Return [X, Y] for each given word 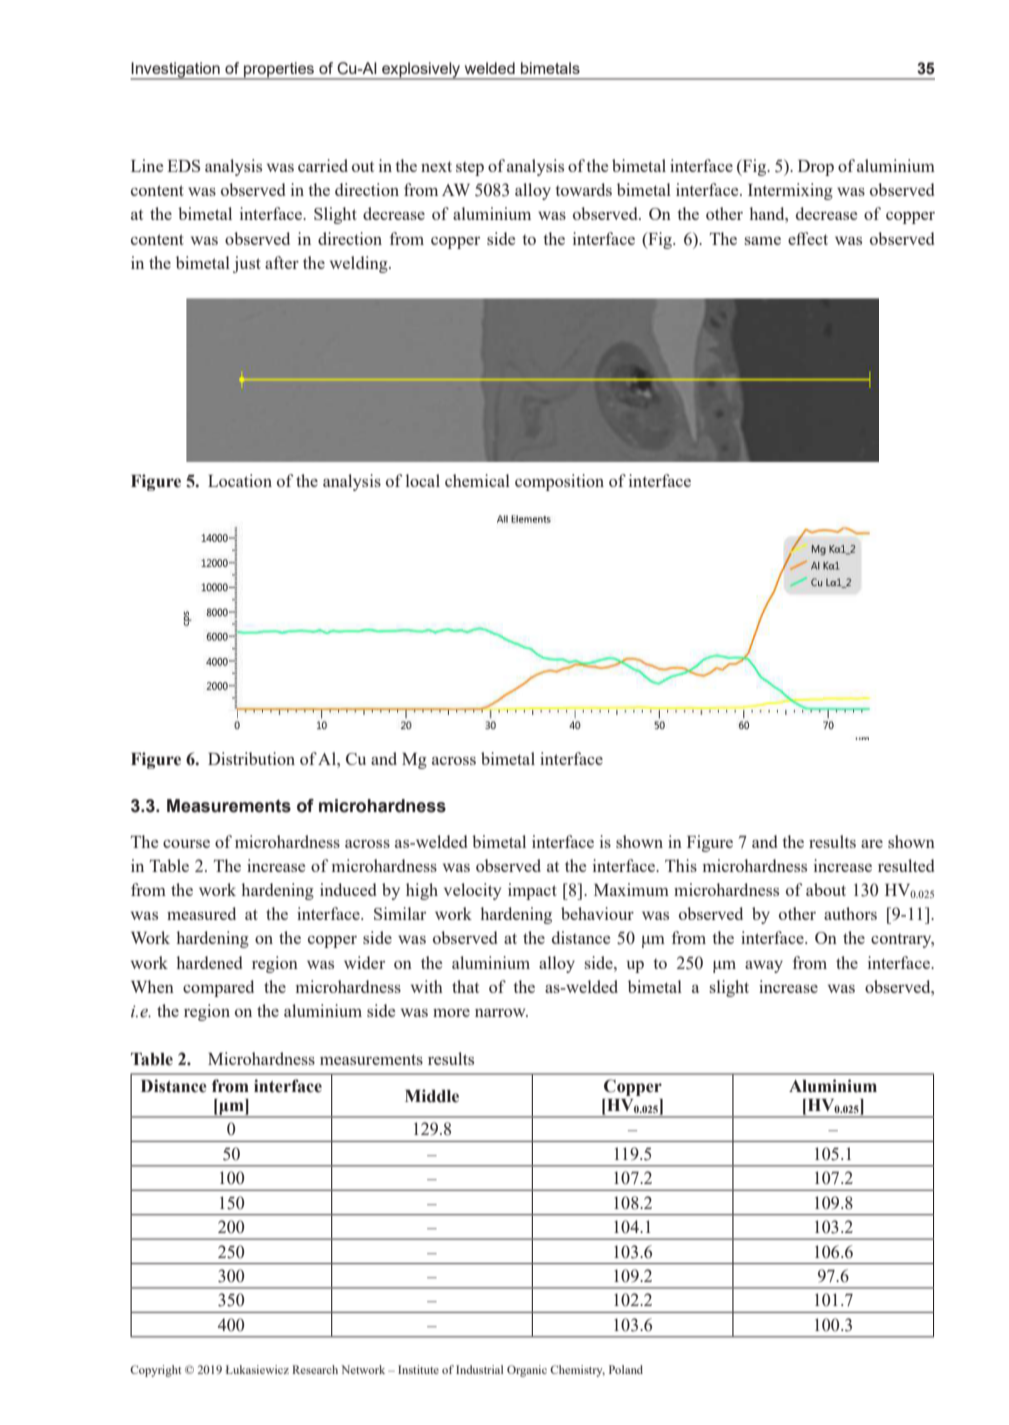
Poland [626, 1369]
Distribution [251, 758]
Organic [527, 1371]
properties [279, 70]
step [470, 169]
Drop [816, 168]
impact [532, 891]
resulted [906, 865]
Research [315, 1369]
